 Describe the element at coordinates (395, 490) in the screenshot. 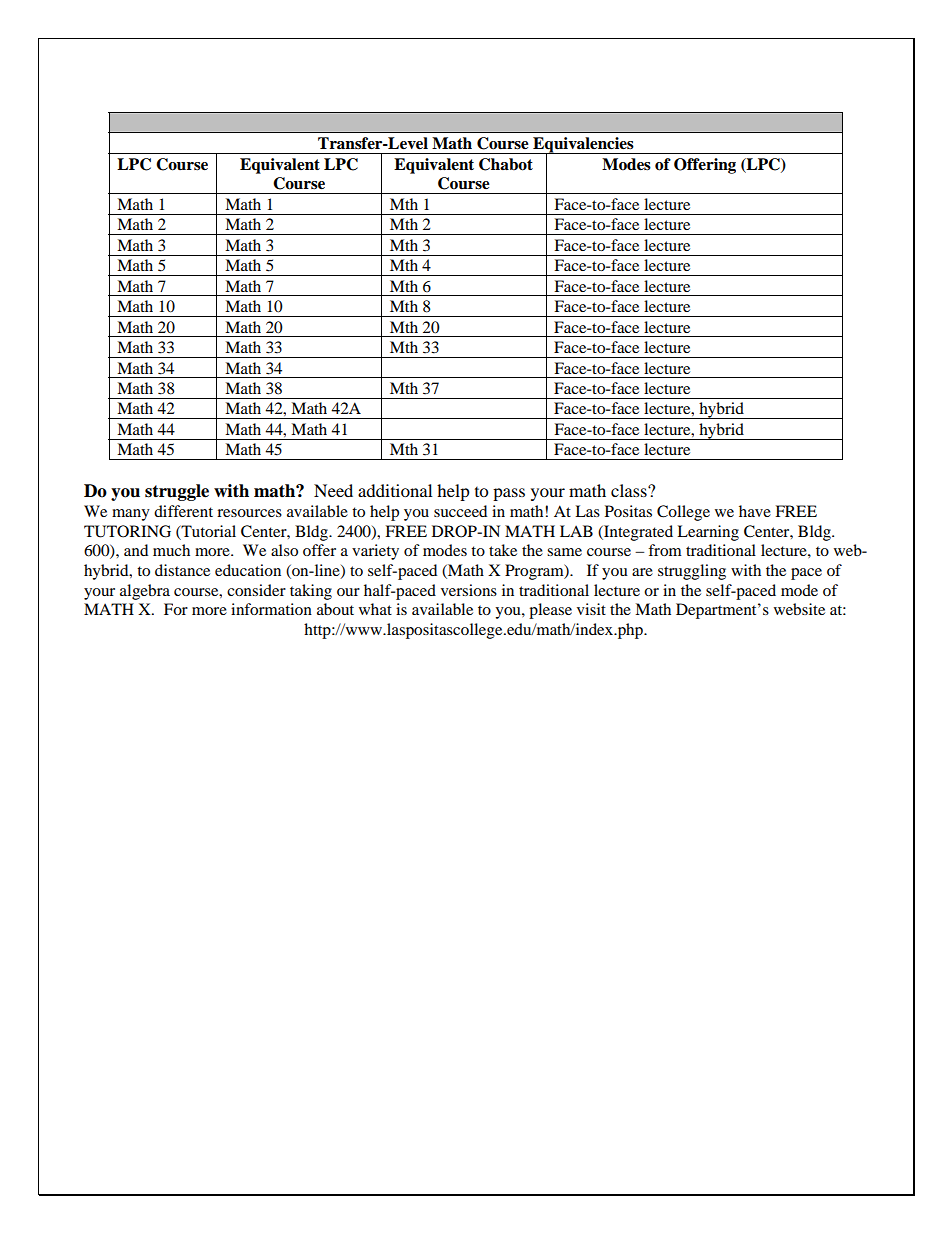

I see `additional` at that location.
